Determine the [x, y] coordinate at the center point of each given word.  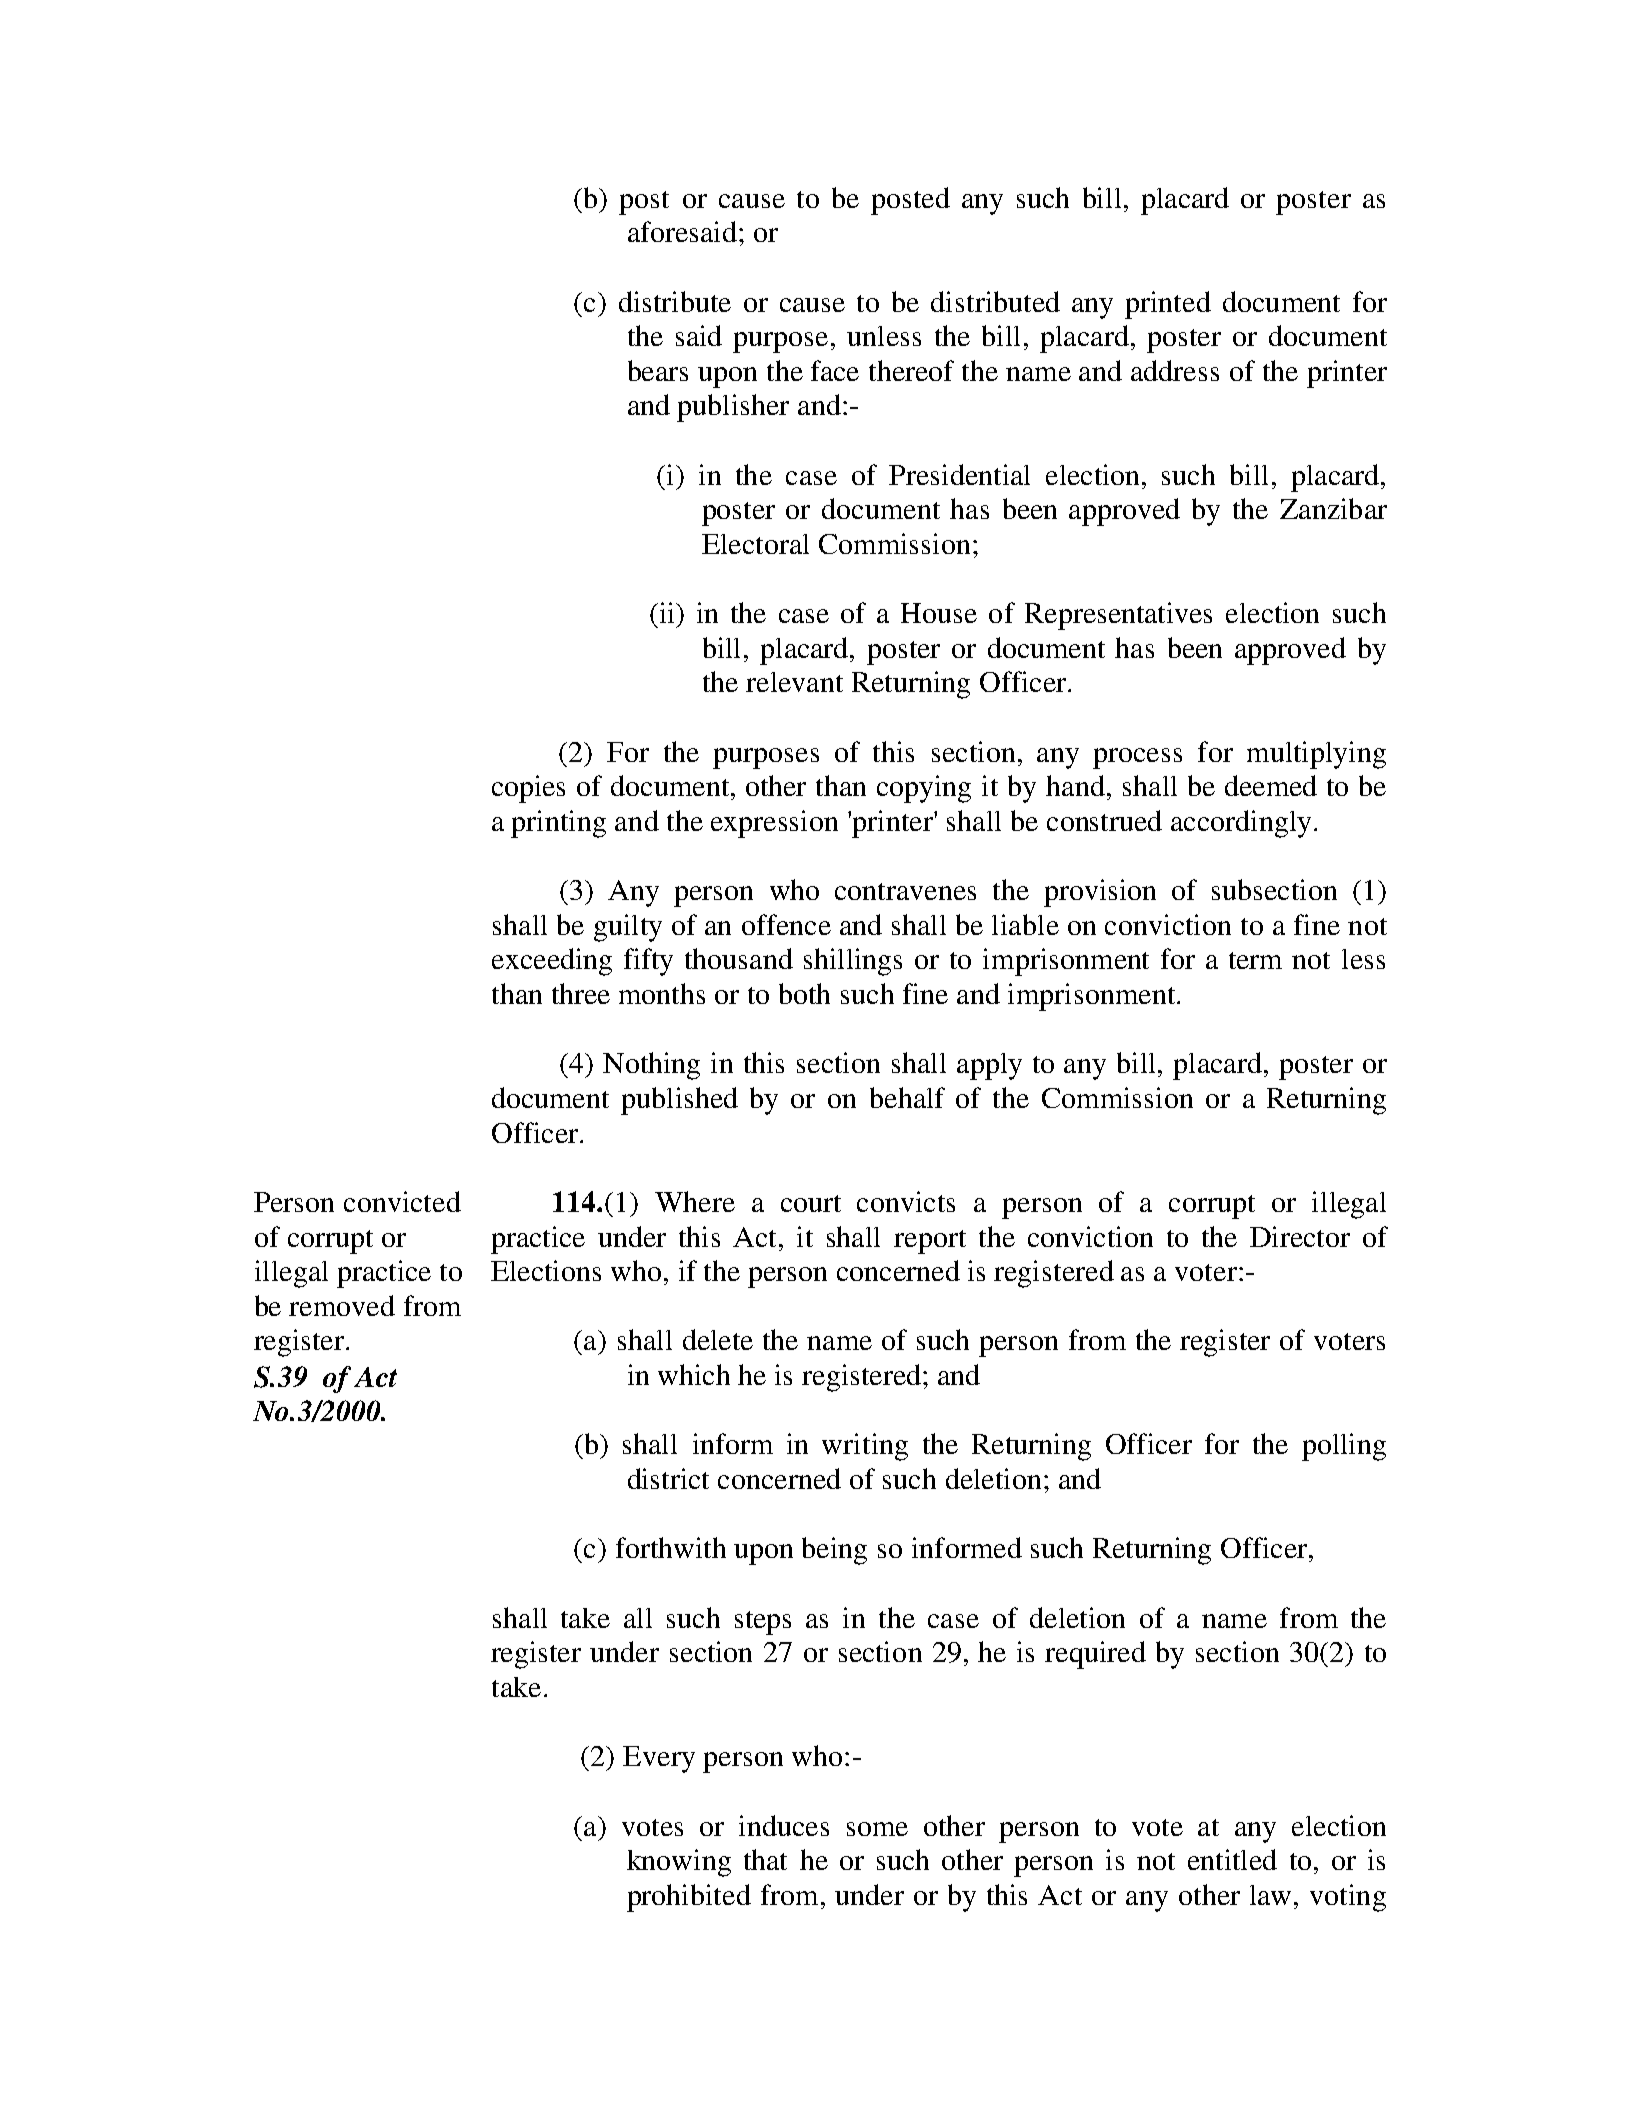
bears [658, 370]
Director [1300, 1236]
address [1175, 370]
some [877, 1829]
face [835, 370]
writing [865, 1447]
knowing [679, 1863]
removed [342, 1305]
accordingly [1243, 824]
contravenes [905, 891]
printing [558, 824]
